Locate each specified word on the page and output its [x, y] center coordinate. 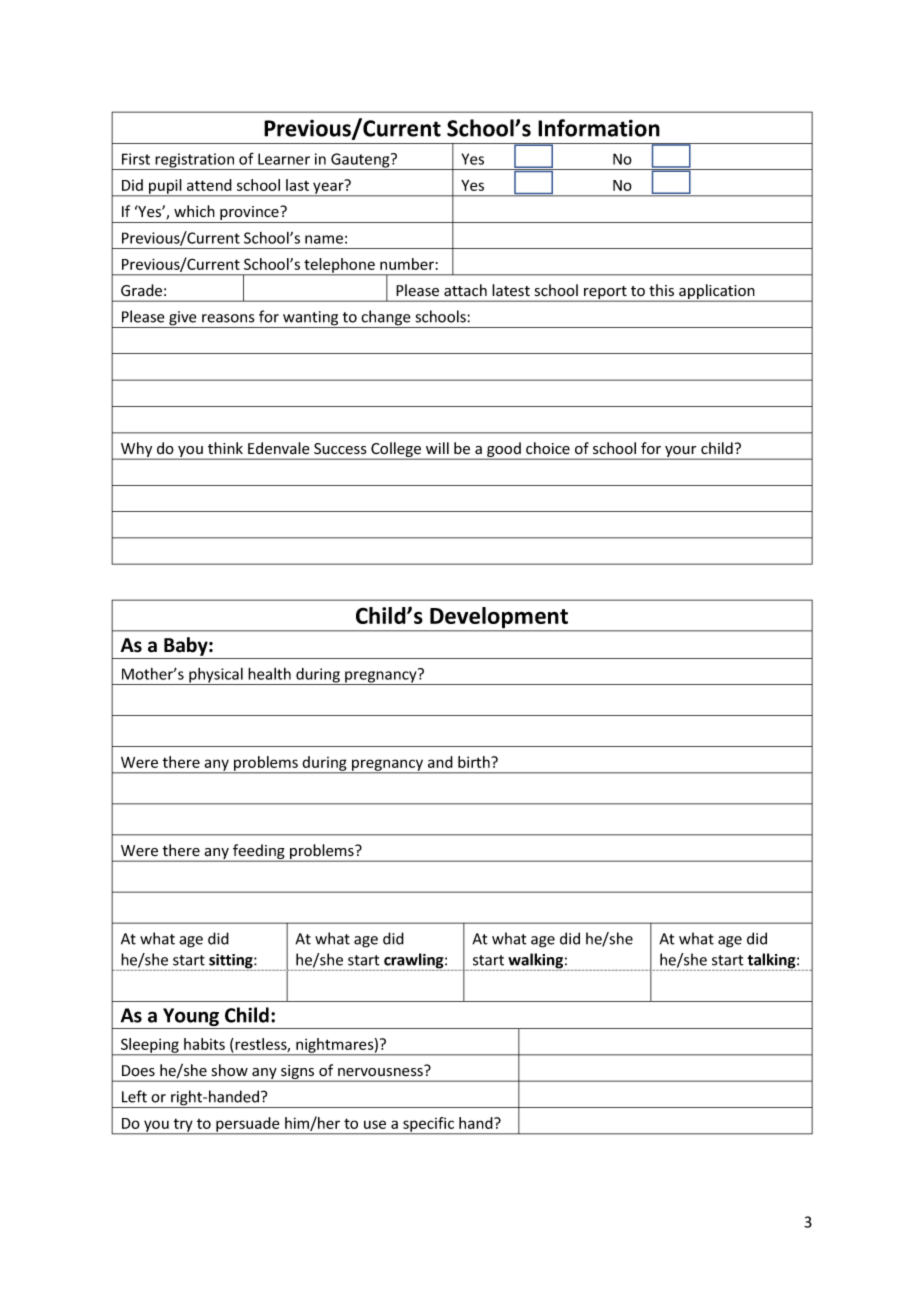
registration [195, 161]
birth [475, 762]
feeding [259, 853]
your [681, 453]
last [297, 185]
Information [599, 128]
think [225, 448]
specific [428, 1125]
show [230, 1070]
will [437, 448]
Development [499, 619]
